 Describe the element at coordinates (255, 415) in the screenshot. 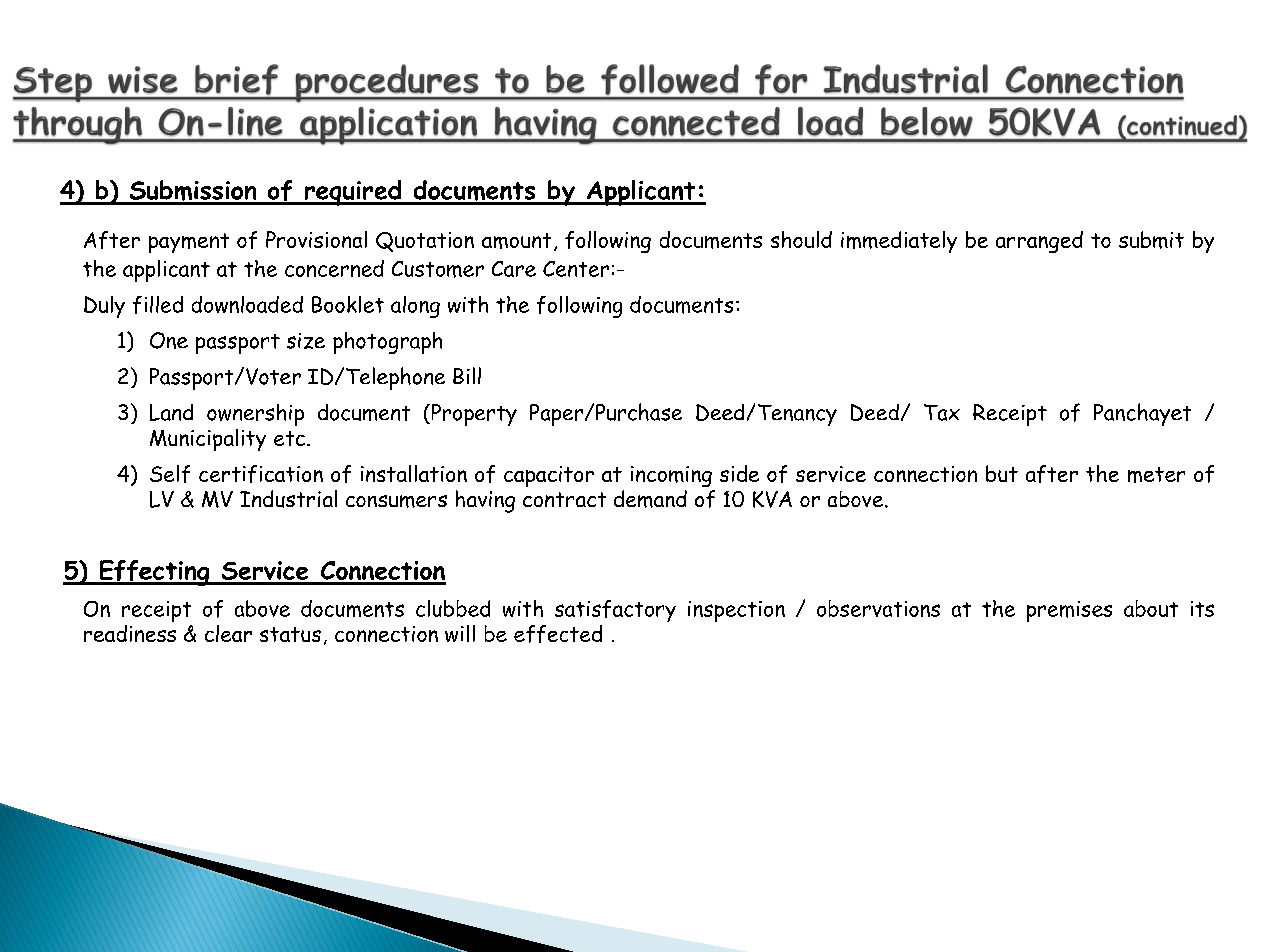

I see `ownership` at that location.
